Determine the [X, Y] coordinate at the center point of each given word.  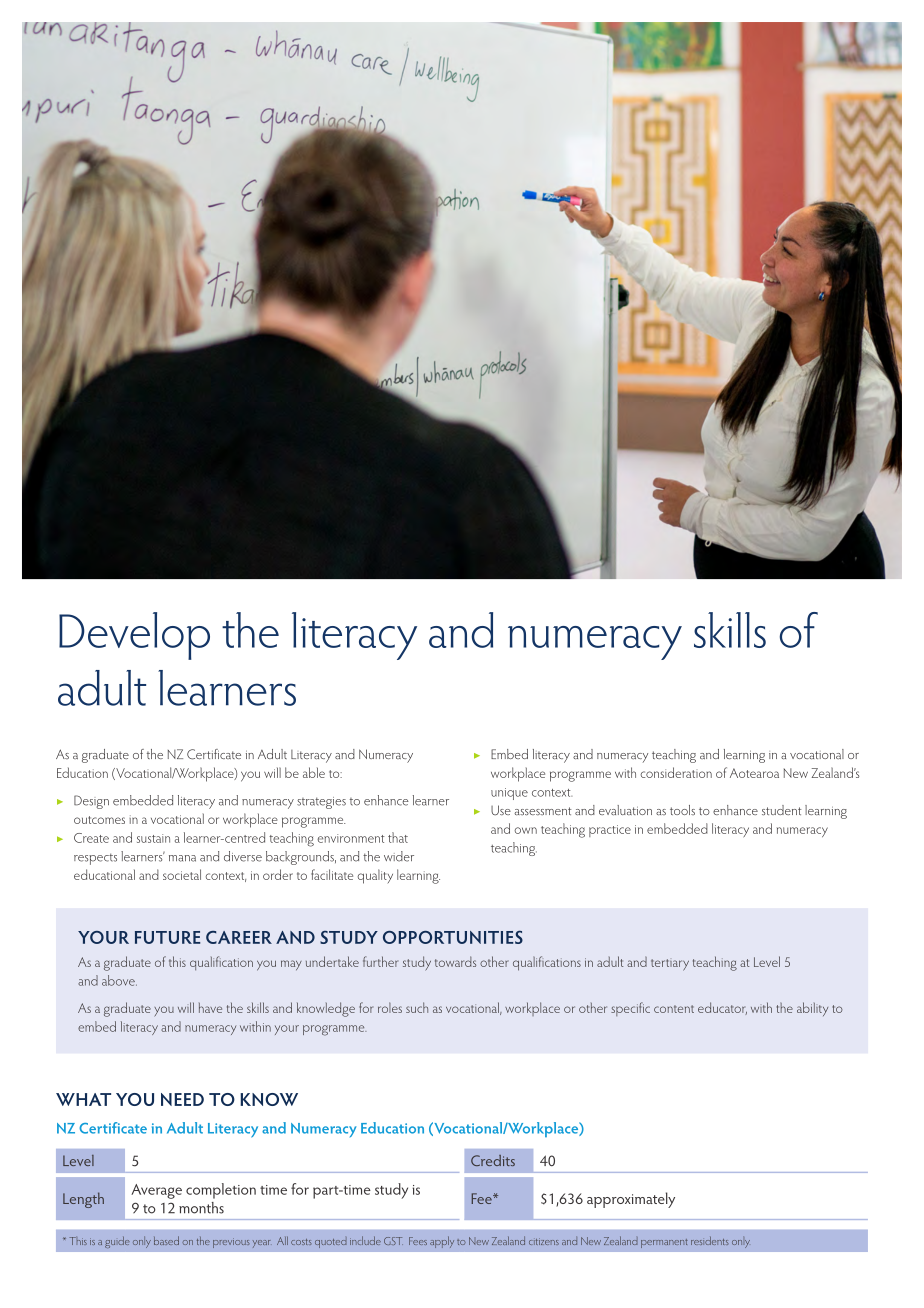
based [166, 1240]
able [314, 772]
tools [682, 810]
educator [722, 1008]
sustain [153, 838]
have [210, 1008]
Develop [134, 636]
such [417, 1007]
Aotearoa [754, 773]
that [398, 837]
